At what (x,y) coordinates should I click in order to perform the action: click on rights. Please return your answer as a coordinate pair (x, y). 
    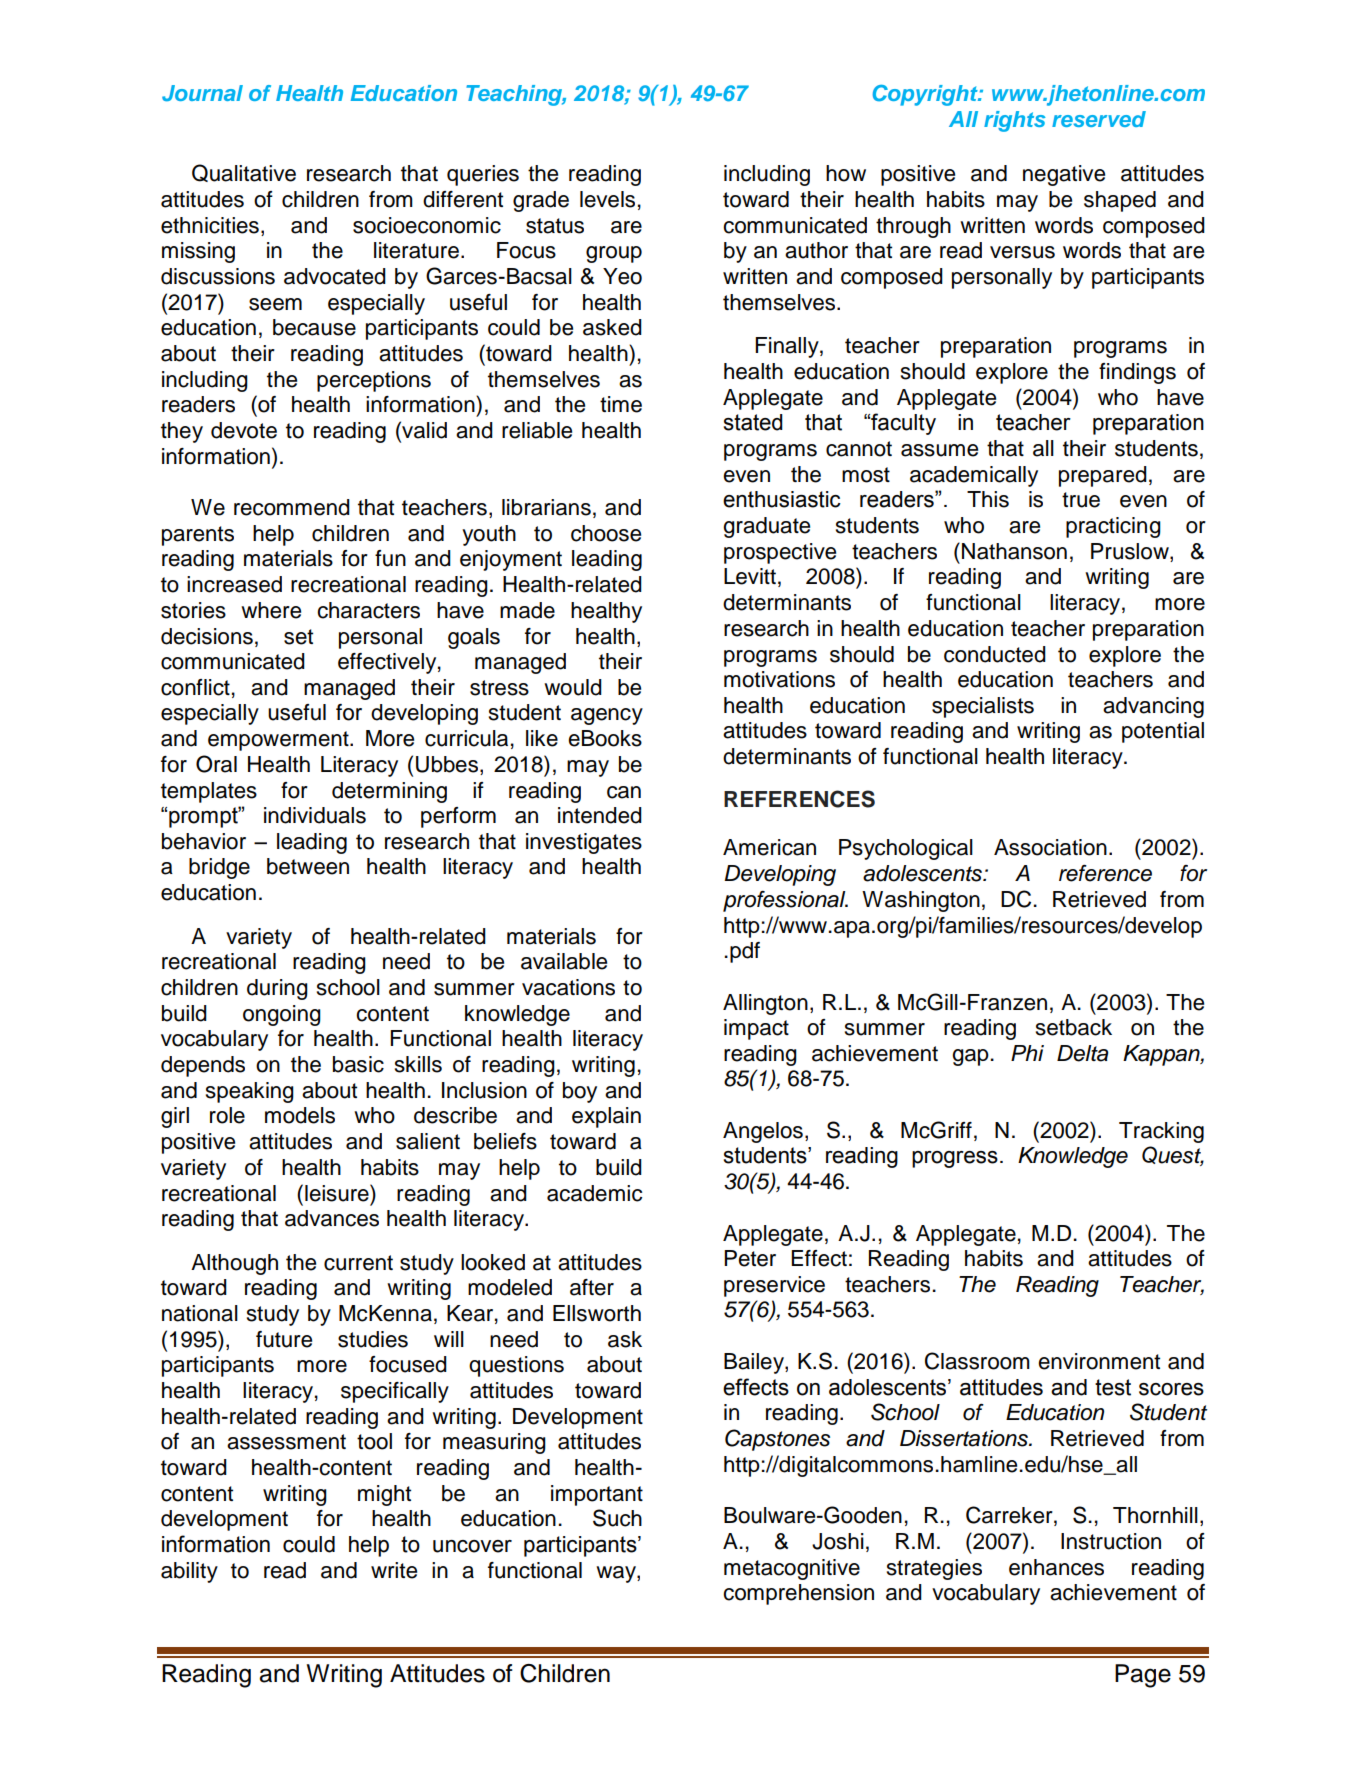
    Looking at the image, I should click on (1015, 121).
